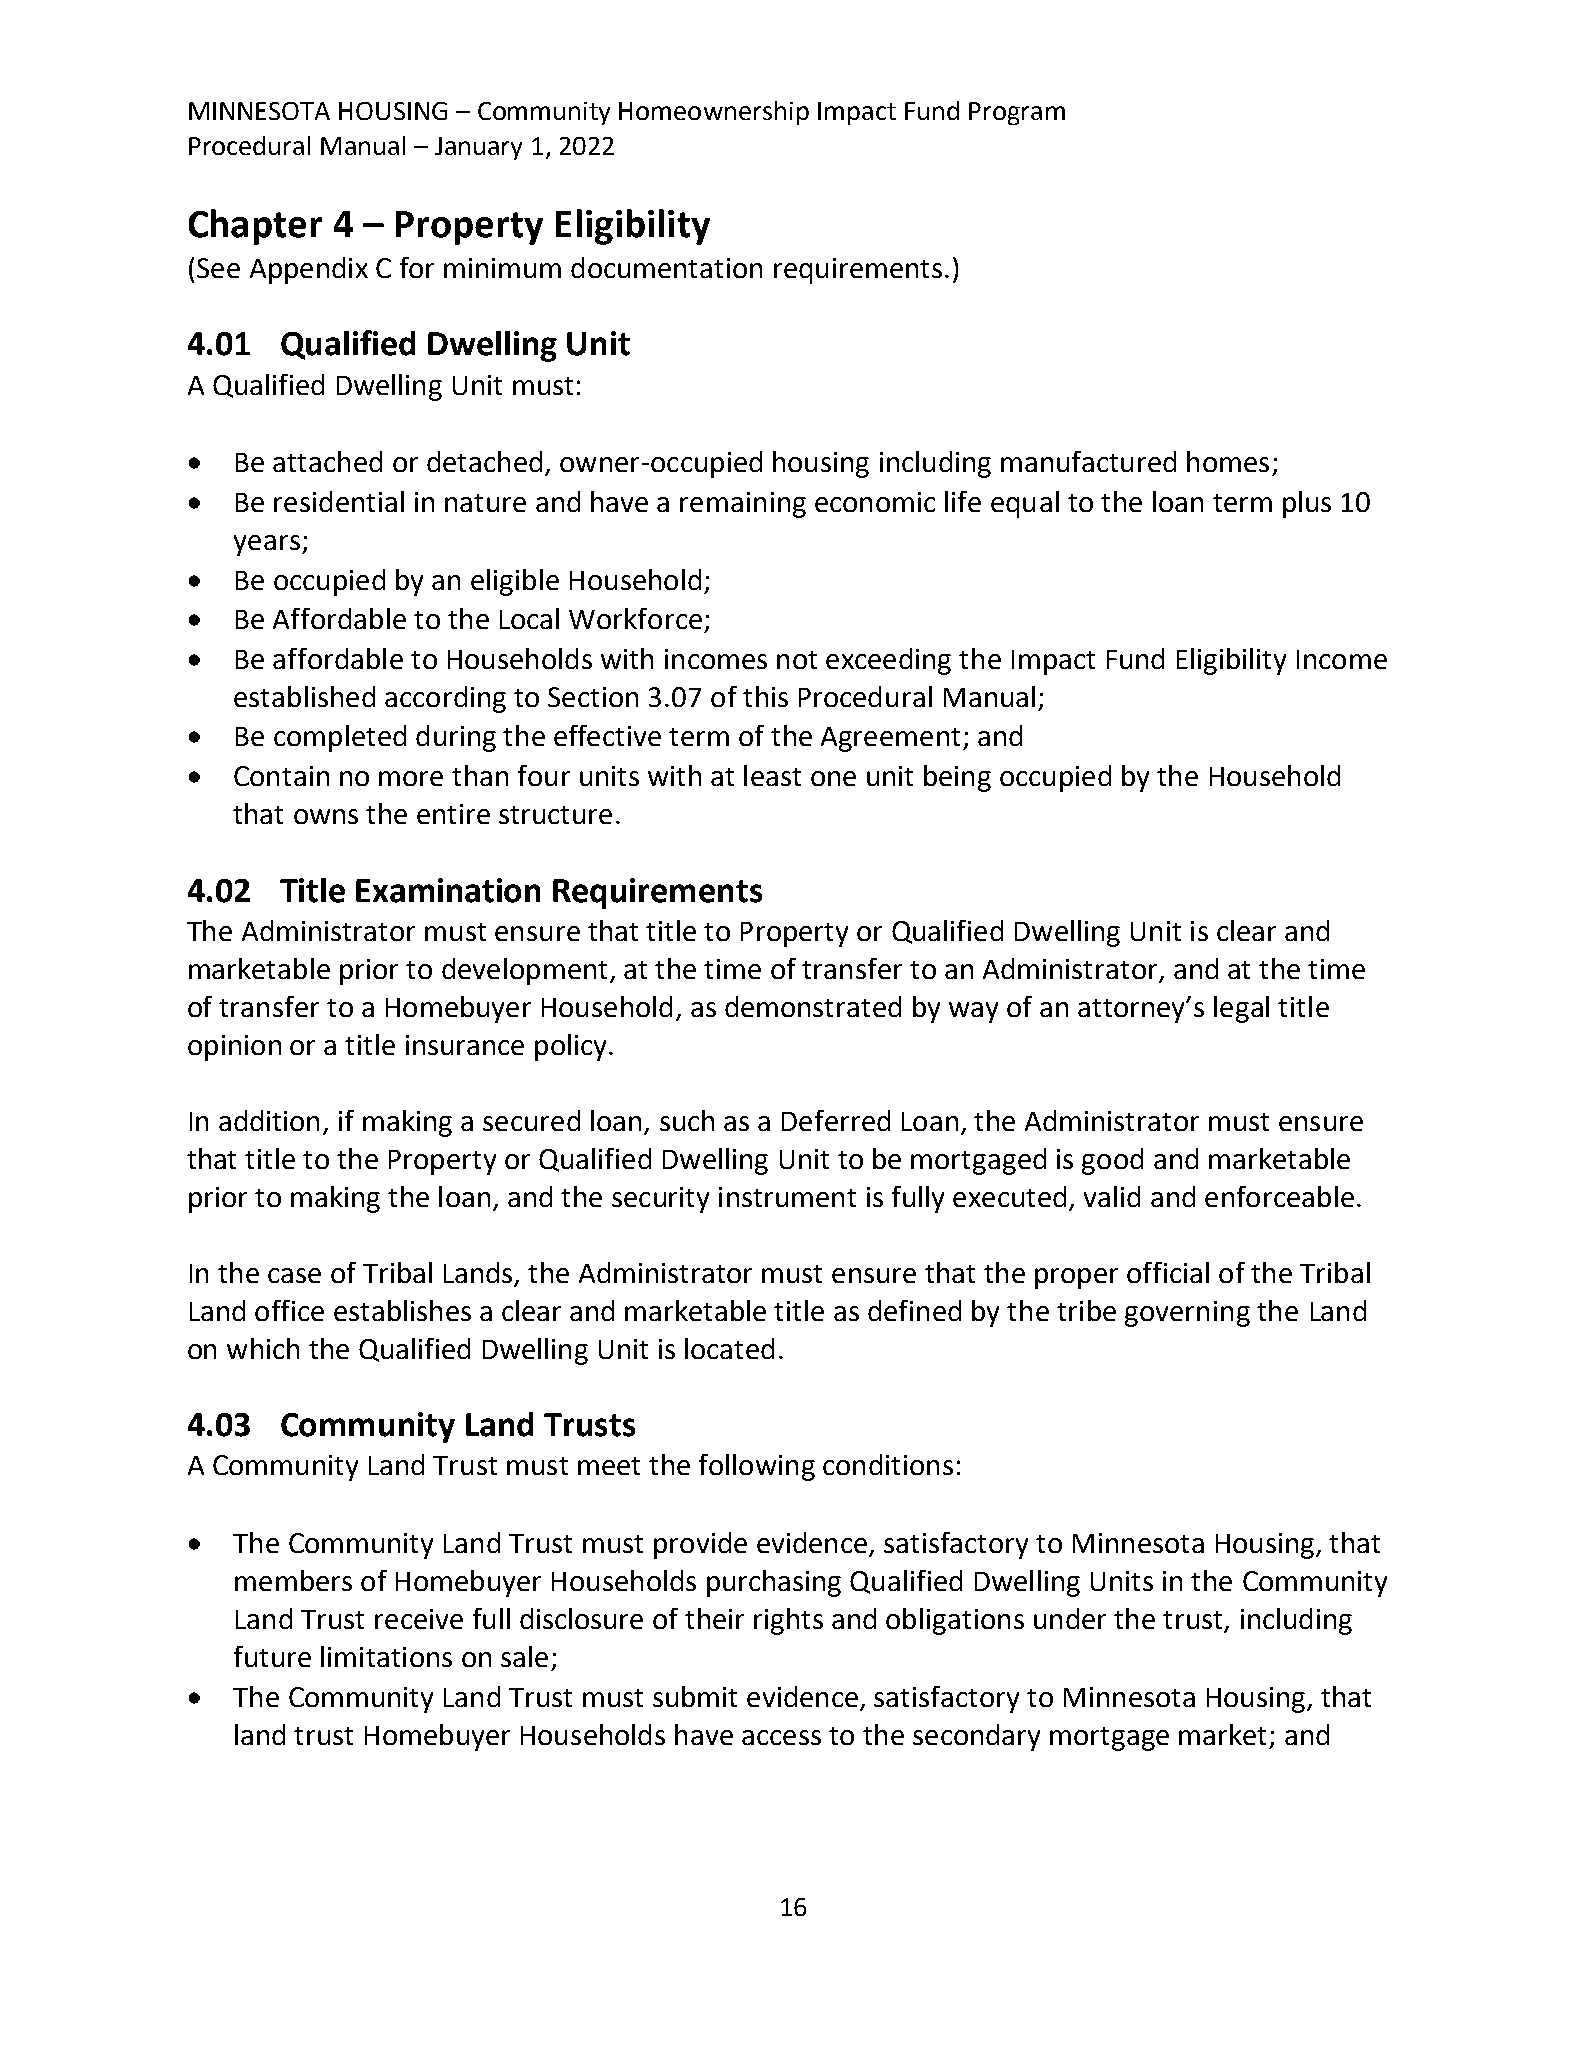 This page has width=1586, height=2052. Describe the element at coordinates (666, 267) in the page. I see `documentation` at that location.
